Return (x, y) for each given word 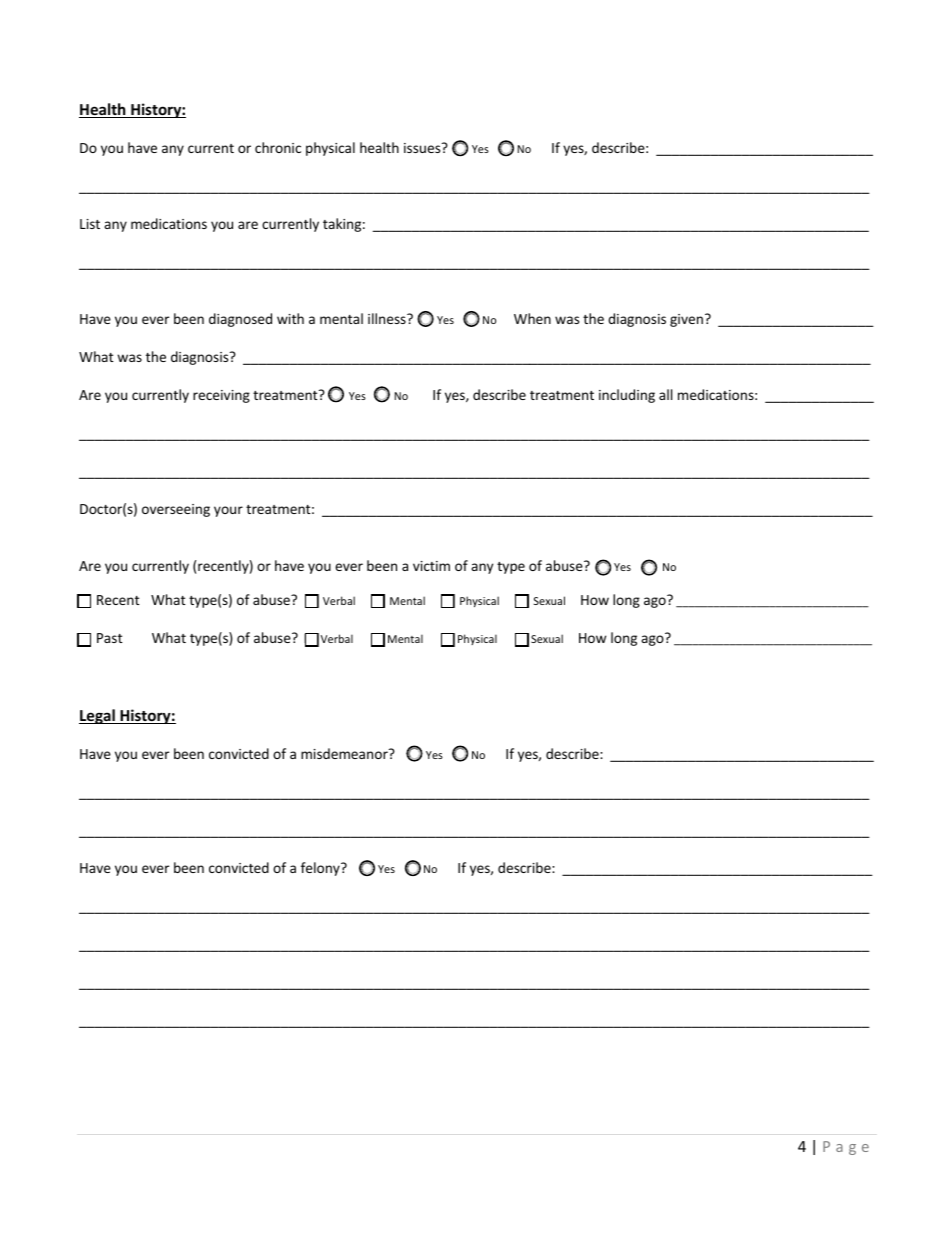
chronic (278, 147)
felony (321, 869)
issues (423, 148)
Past (110, 638)
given (686, 320)
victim (431, 566)
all (665, 394)
